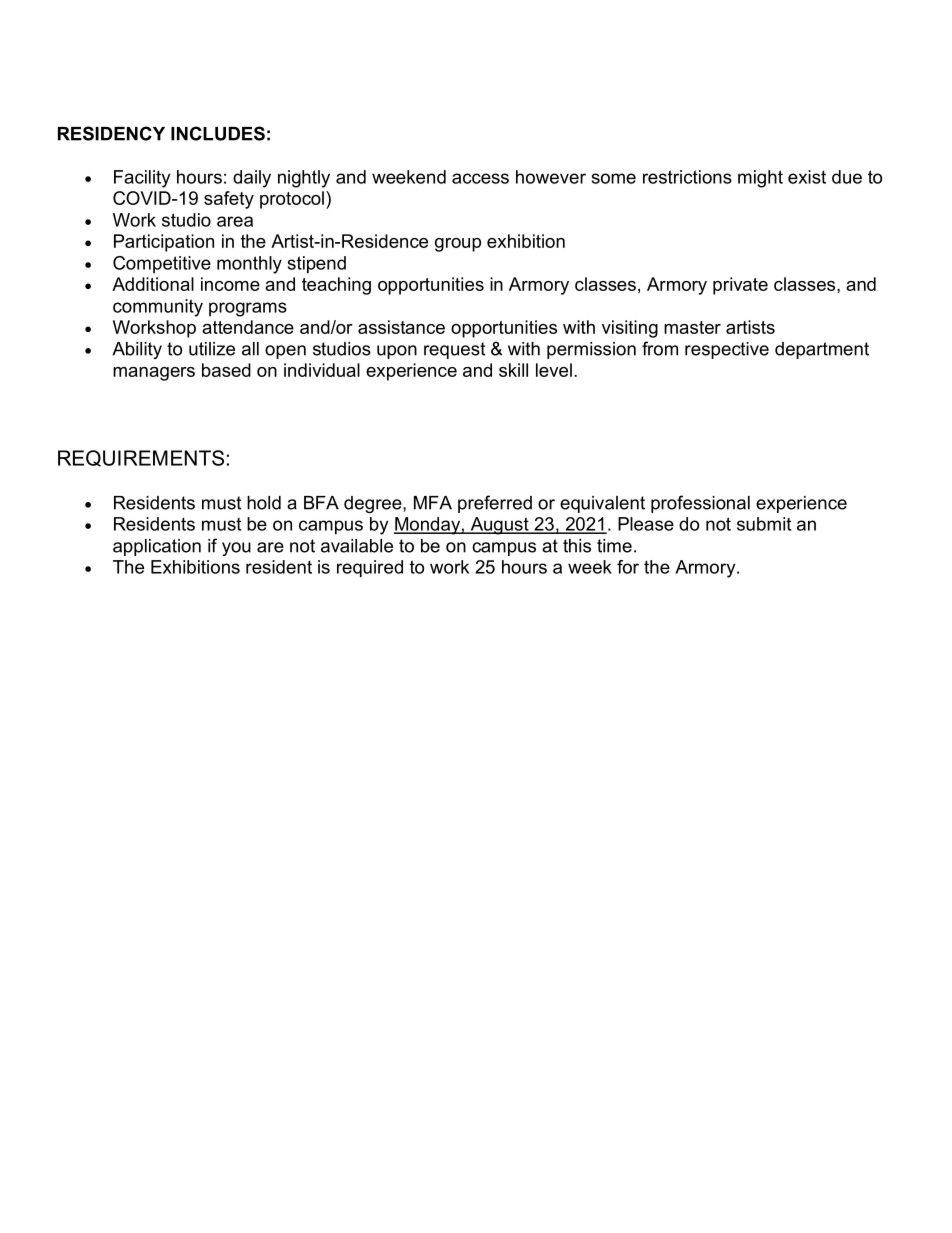  Describe the element at coordinates (513, 370) in the screenshot. I see `skill` at that location.
